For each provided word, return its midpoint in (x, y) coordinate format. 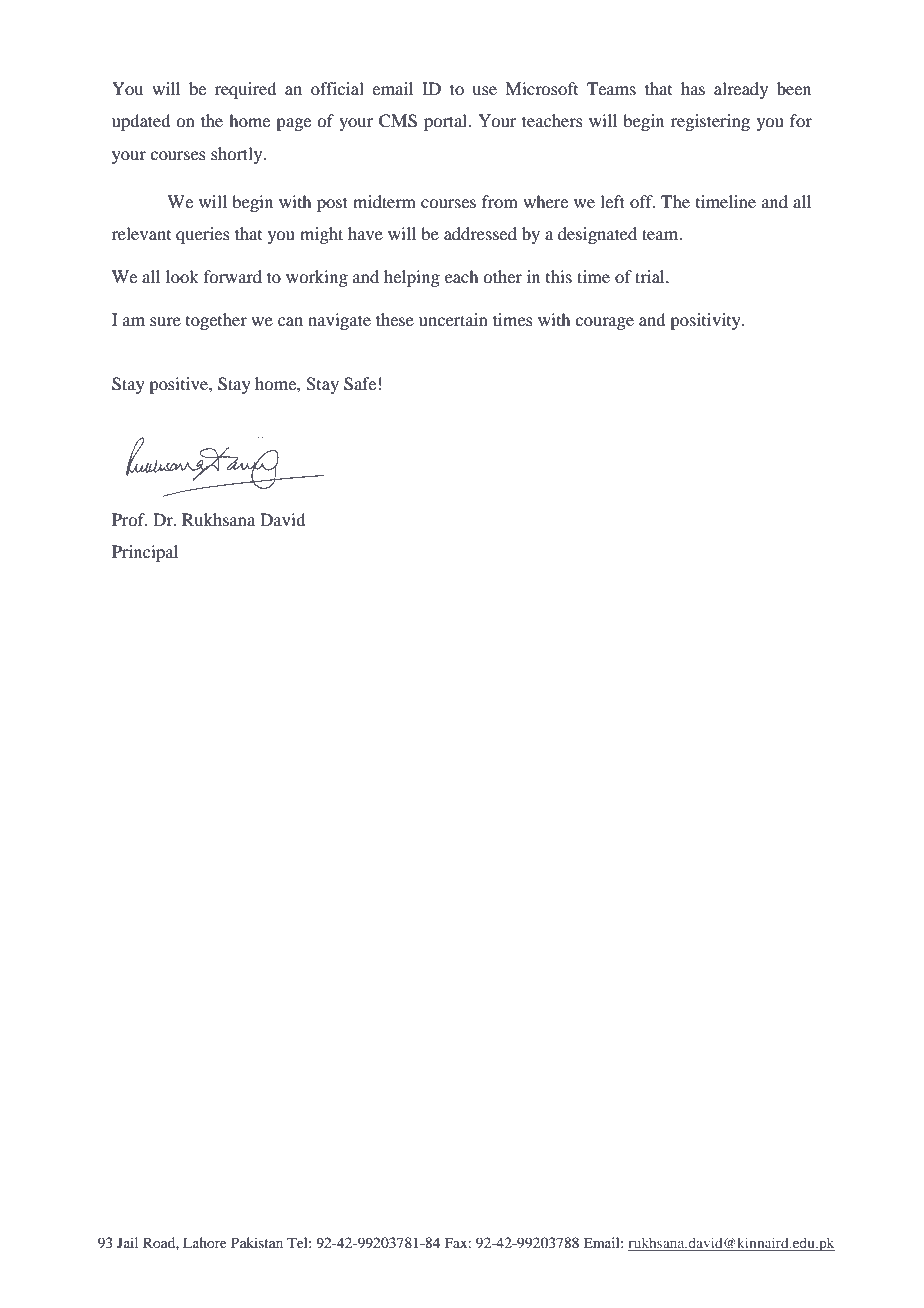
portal (446, 122)
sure (165, 321)
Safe (360, 384)
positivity (706, 321)
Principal (145, 553)
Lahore (205, 1242)
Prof (129, 519)
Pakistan (257, 1242)
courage (604, 323)
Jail (127, 1242)
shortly (238, 155)
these (395, 319)
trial (651, 276)
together (216, 321)
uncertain (453, 319)
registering (710, 122)
